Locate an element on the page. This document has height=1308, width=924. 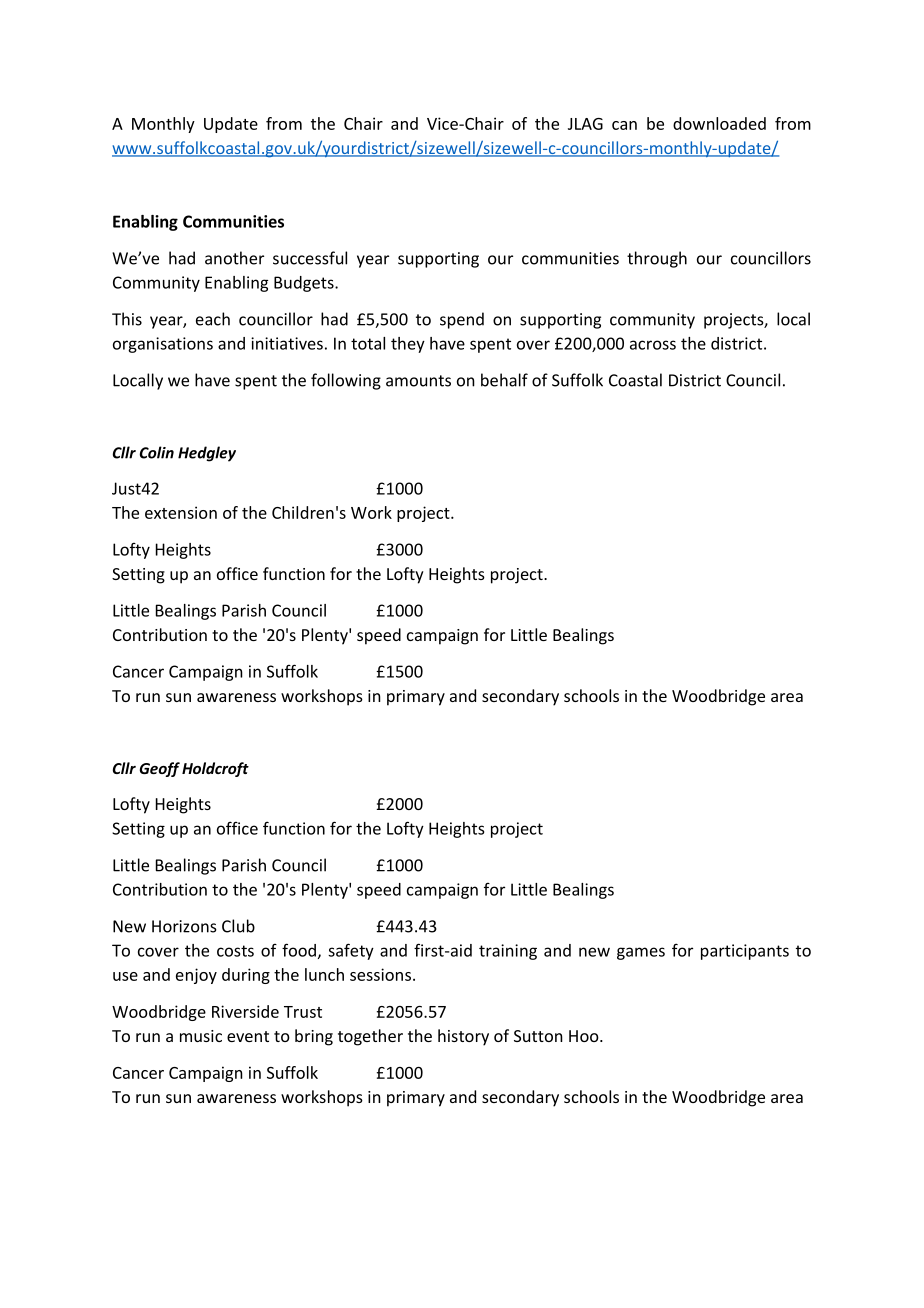
behalf is located at coordinates (504, 380).
